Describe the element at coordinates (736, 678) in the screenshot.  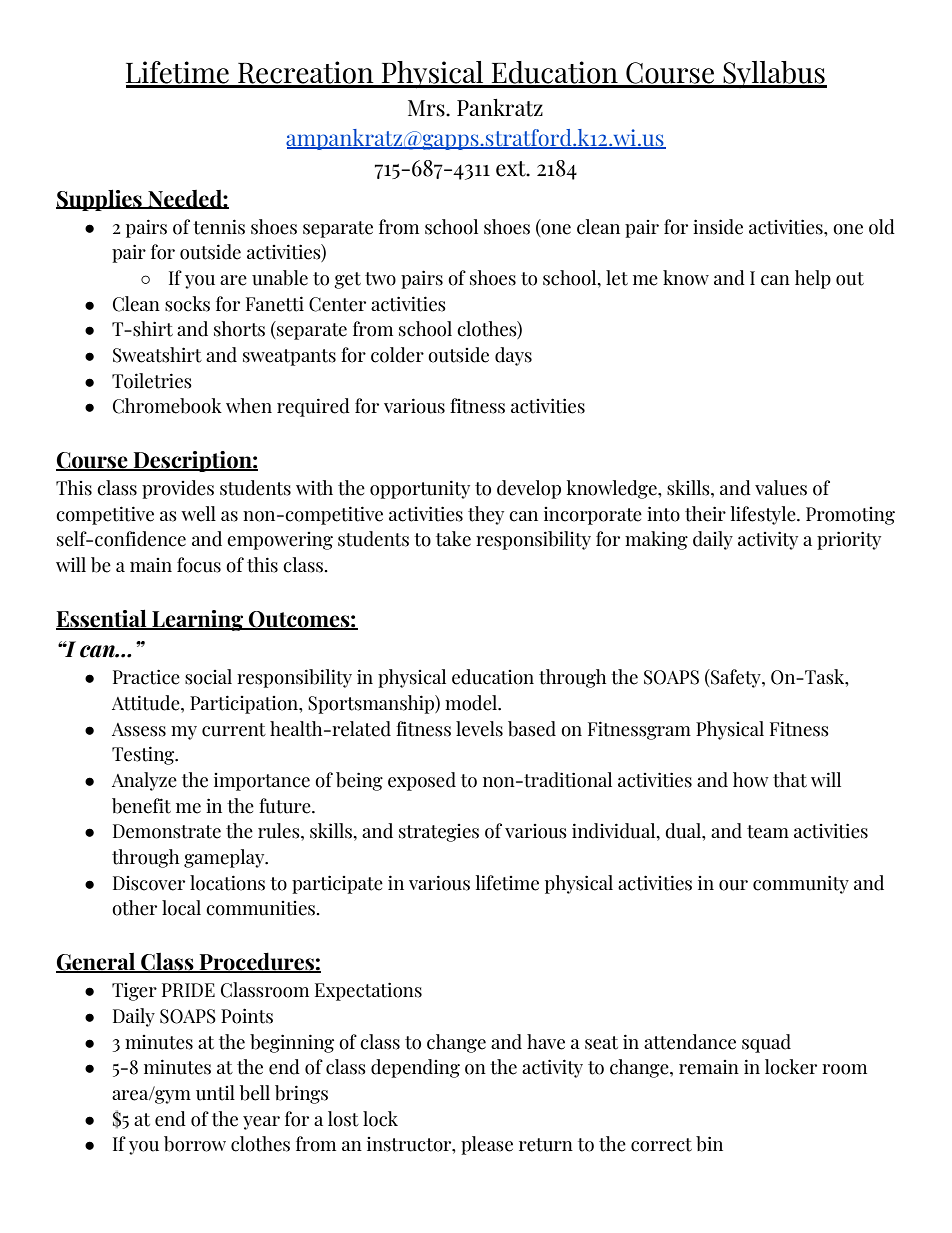
I see `Safety` at that location.
